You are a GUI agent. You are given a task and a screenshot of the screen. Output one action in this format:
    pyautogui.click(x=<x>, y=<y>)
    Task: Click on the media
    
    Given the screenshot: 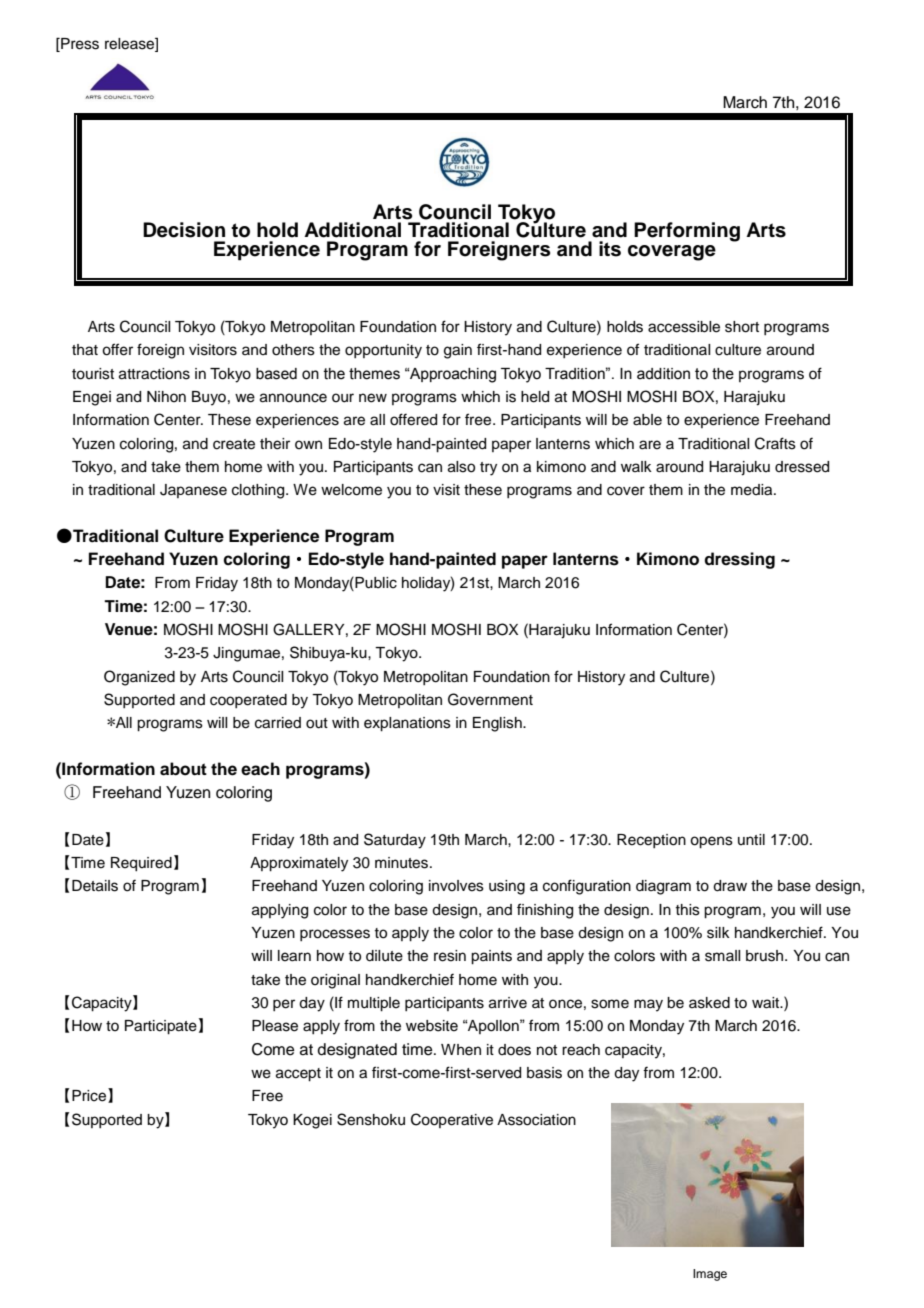 What is the action you would take?
    pyautogui.click(x=753, y=490)
